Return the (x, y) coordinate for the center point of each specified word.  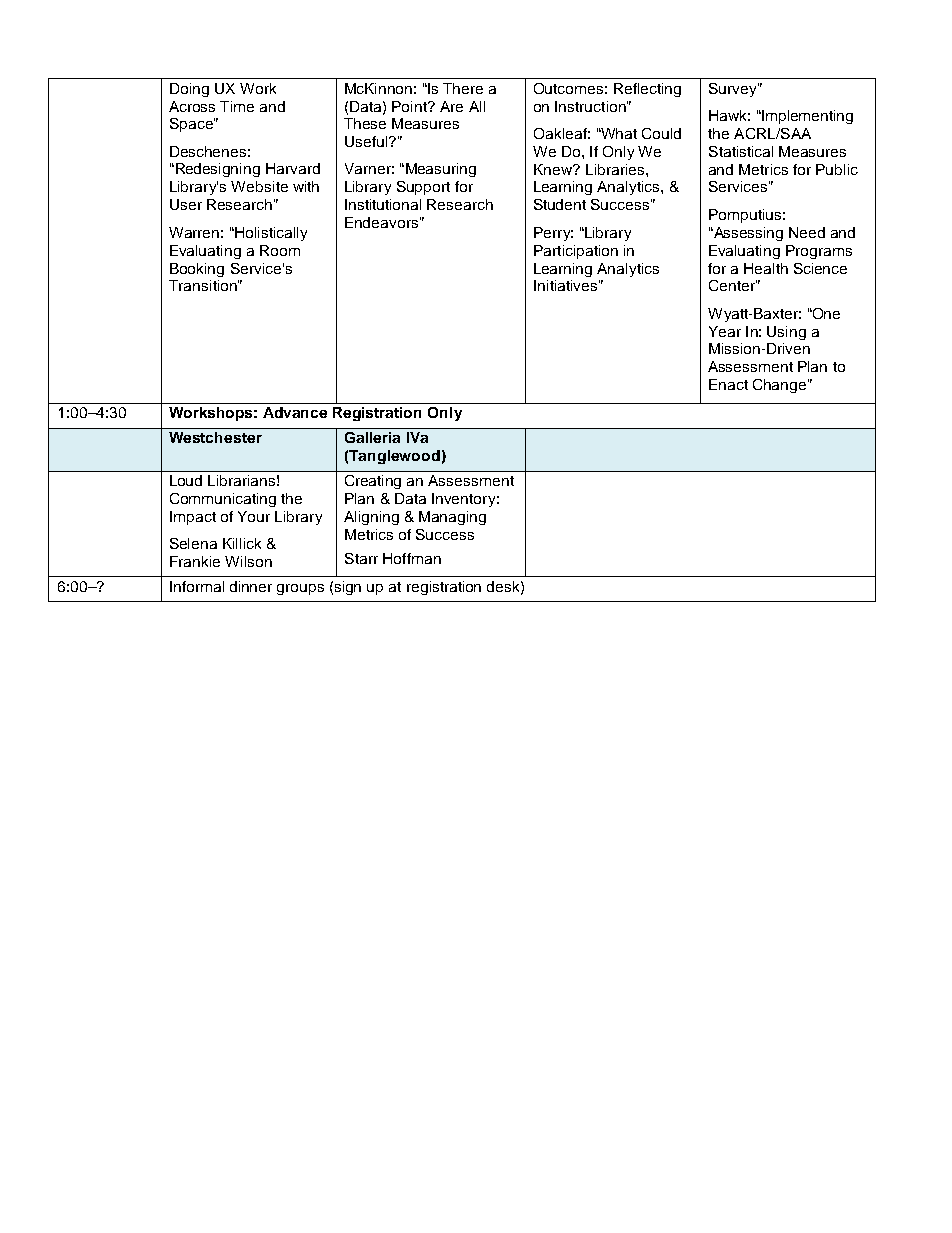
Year (725, 331)
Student (560, 204)
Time (237, 106)
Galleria (372, 437)
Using (786, 333)
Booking (197, 270)
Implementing (806, 117)
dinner (251, 586)
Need (807, 232)
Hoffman (412, 558)
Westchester (215, 437)
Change (781, 386)
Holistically (270, 234)
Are (451, 106)
